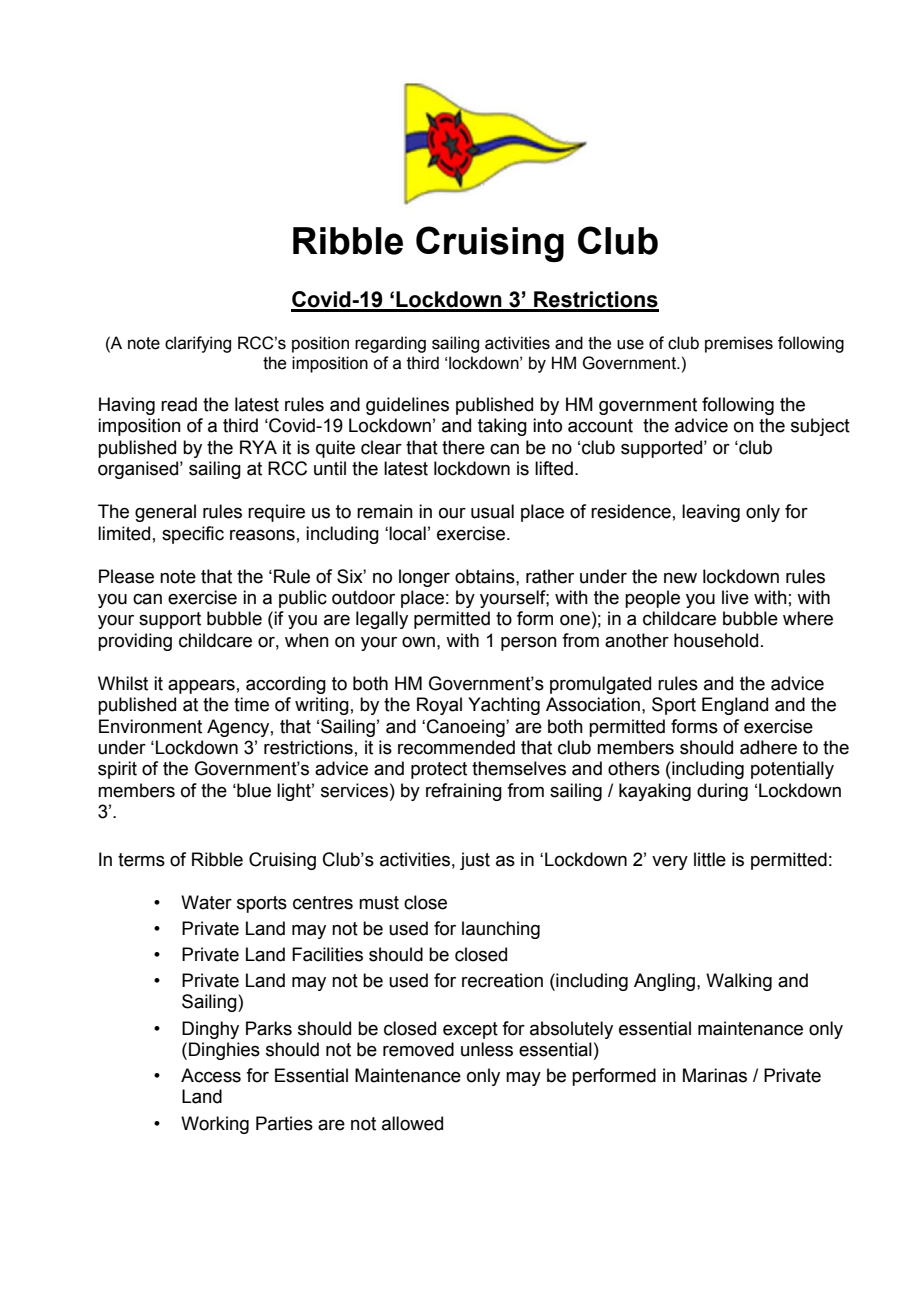  Describe the element at coordinates (710, 859) in the screenshot. I see `little` at that location.
